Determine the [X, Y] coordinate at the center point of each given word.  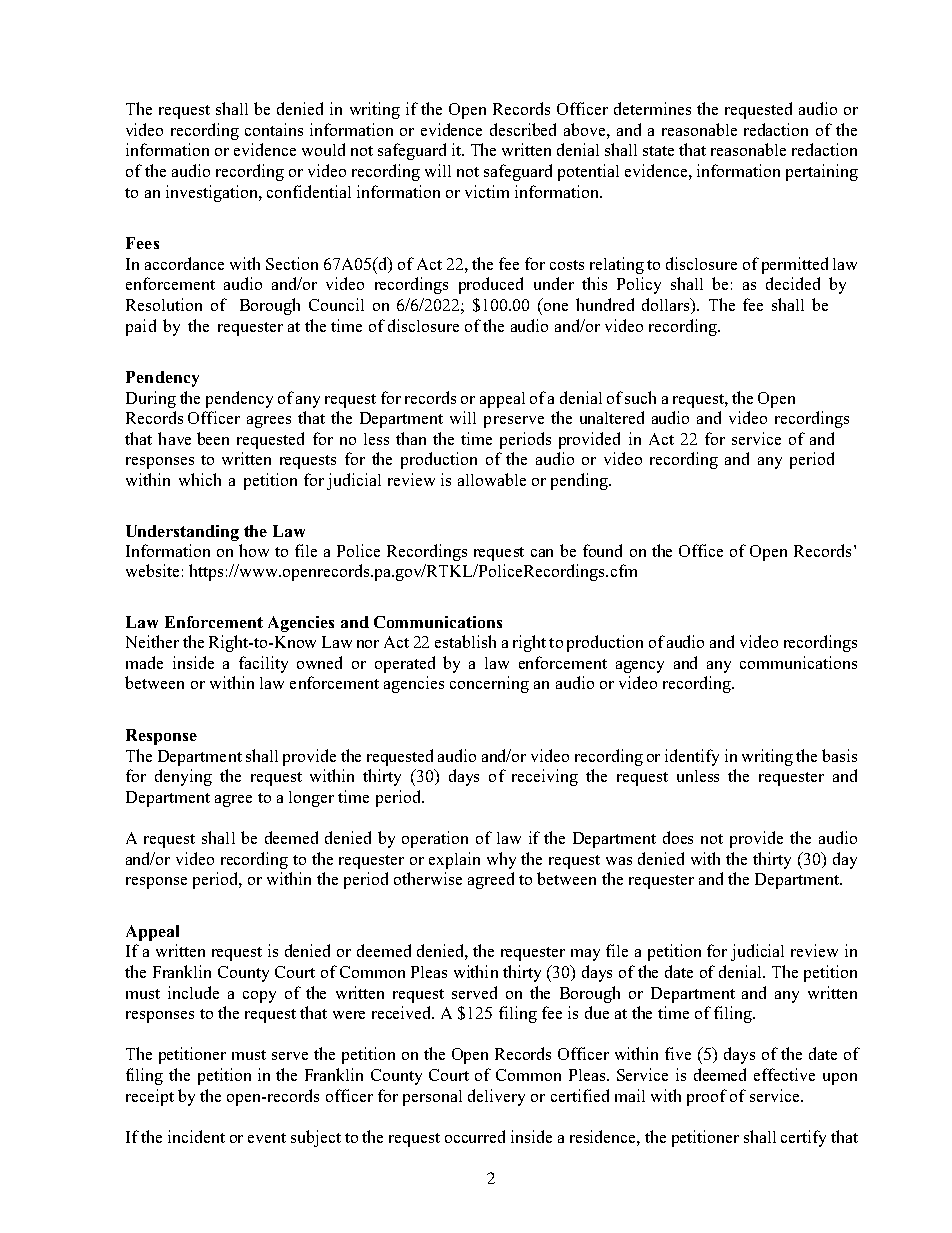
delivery [496, 1097]
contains [274, 129]
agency [640, 667]
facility [263, 664]
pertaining [822, 172]
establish [465, 641]
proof [707, 1097]
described [523, 129]
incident [196, 1136]
